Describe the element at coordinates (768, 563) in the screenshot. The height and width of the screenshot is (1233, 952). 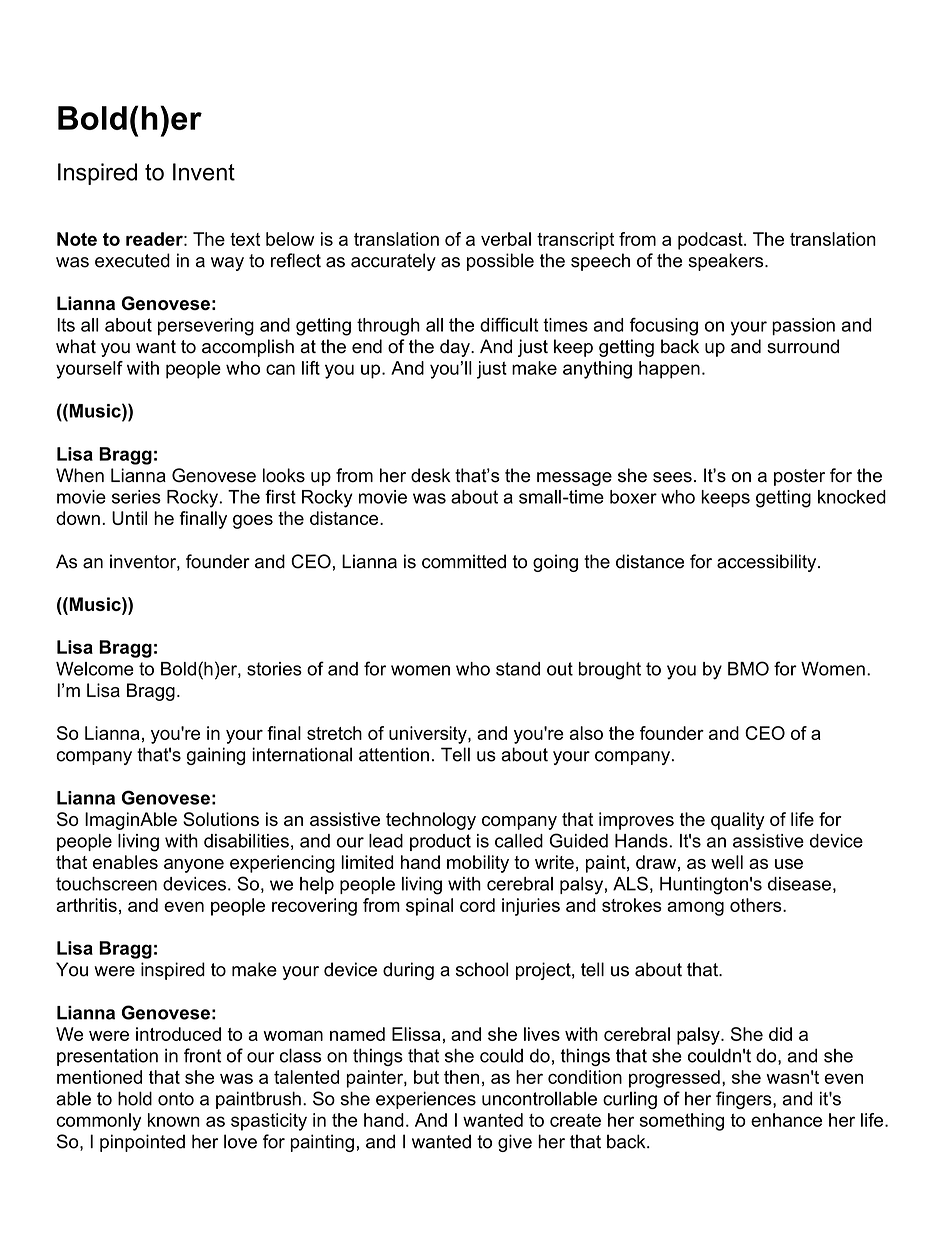
I see `accessibility` at that location.
